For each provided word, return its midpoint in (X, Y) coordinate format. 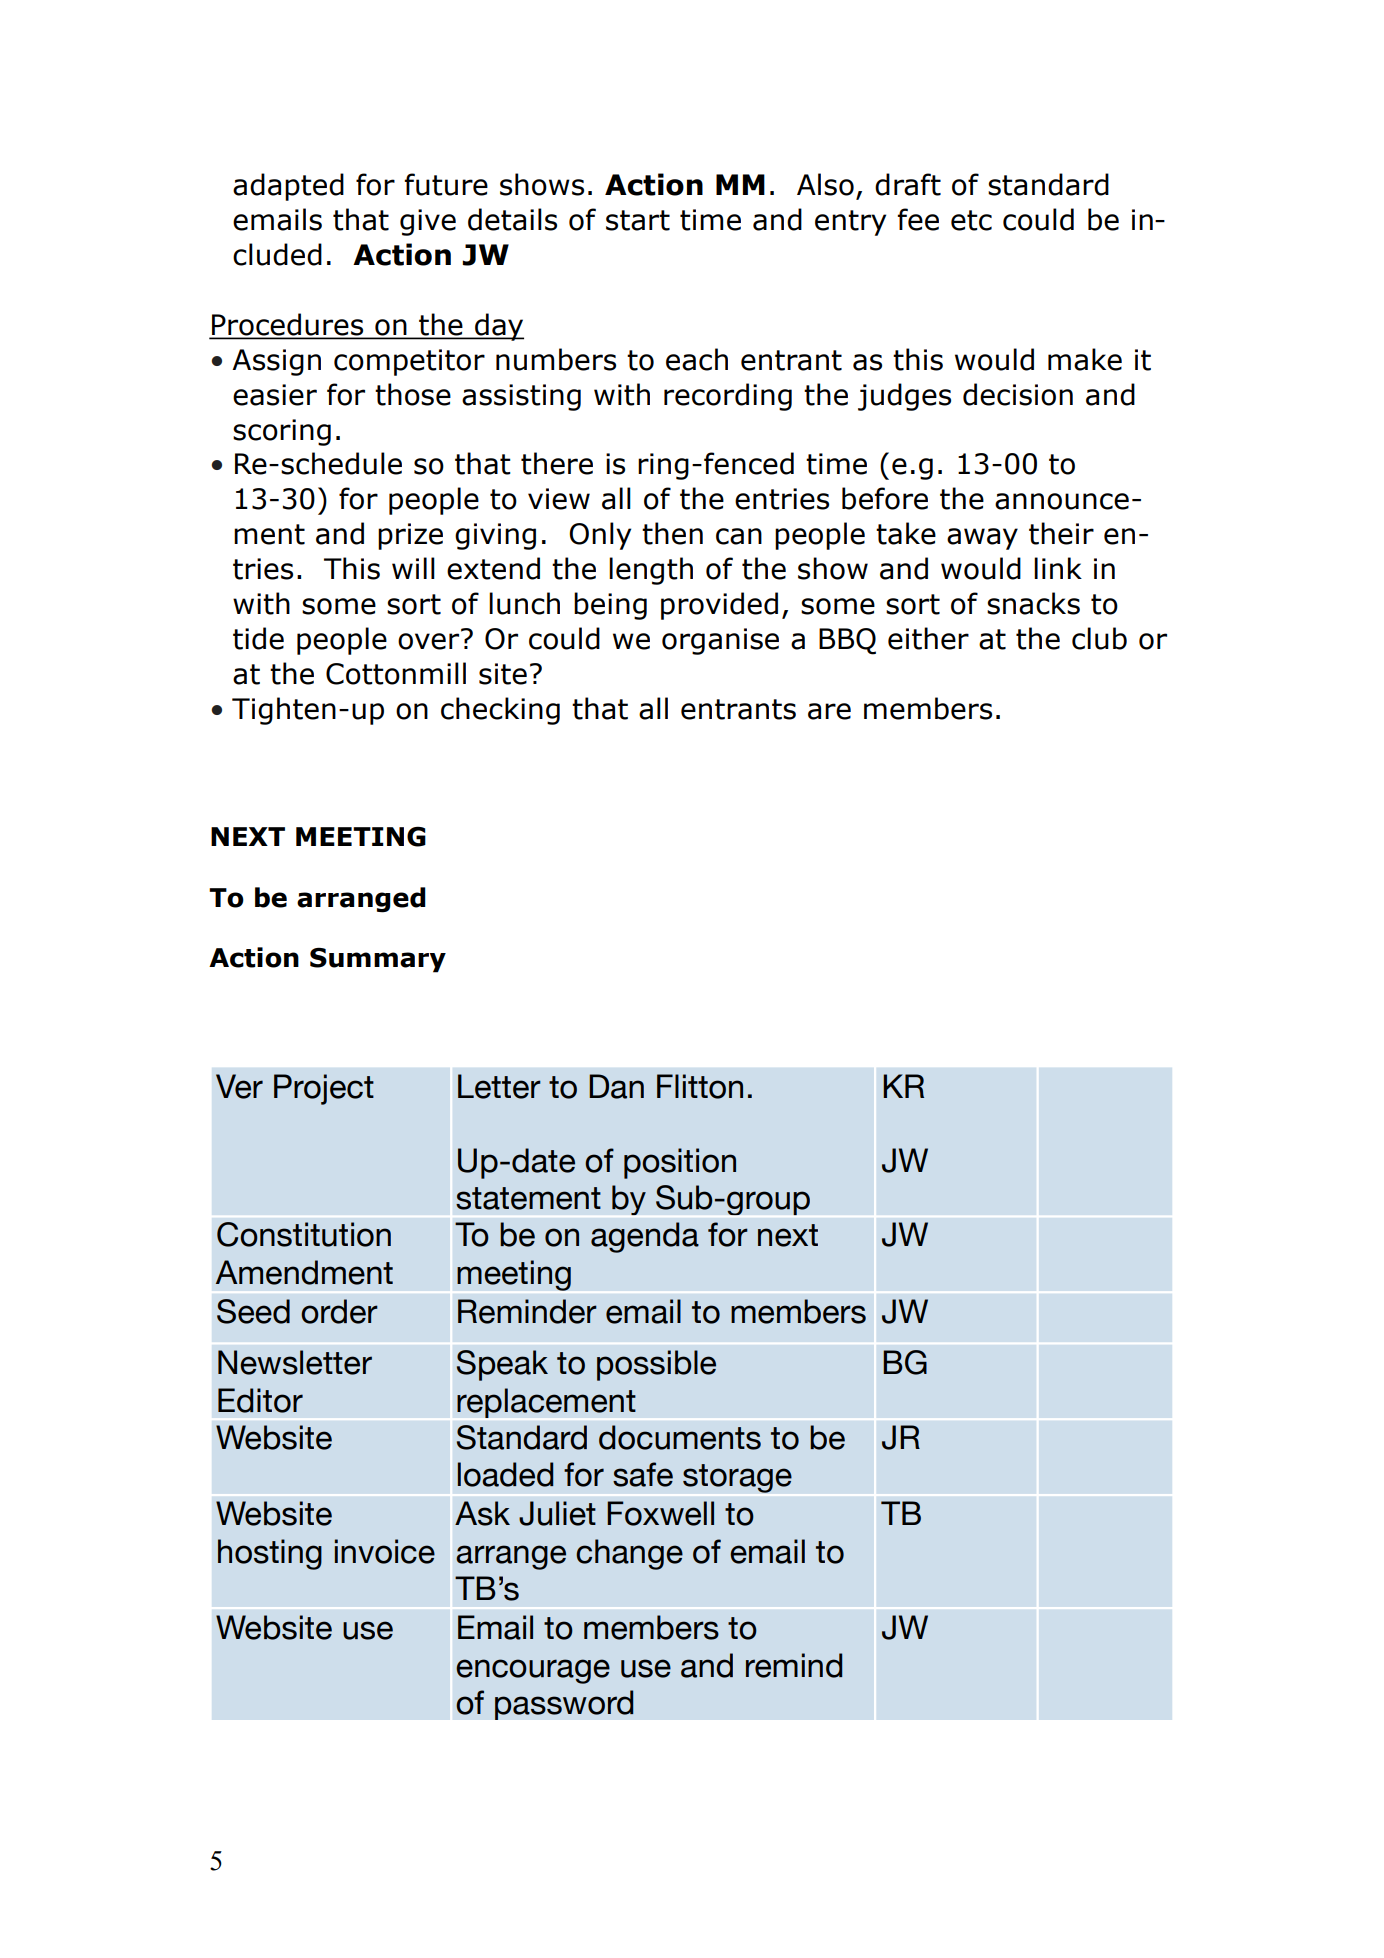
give (428, 222)
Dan (616, 1086)
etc (971, 220)
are (829, 711)
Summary (378, 960)
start (638, 220)
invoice (385, 1551)
